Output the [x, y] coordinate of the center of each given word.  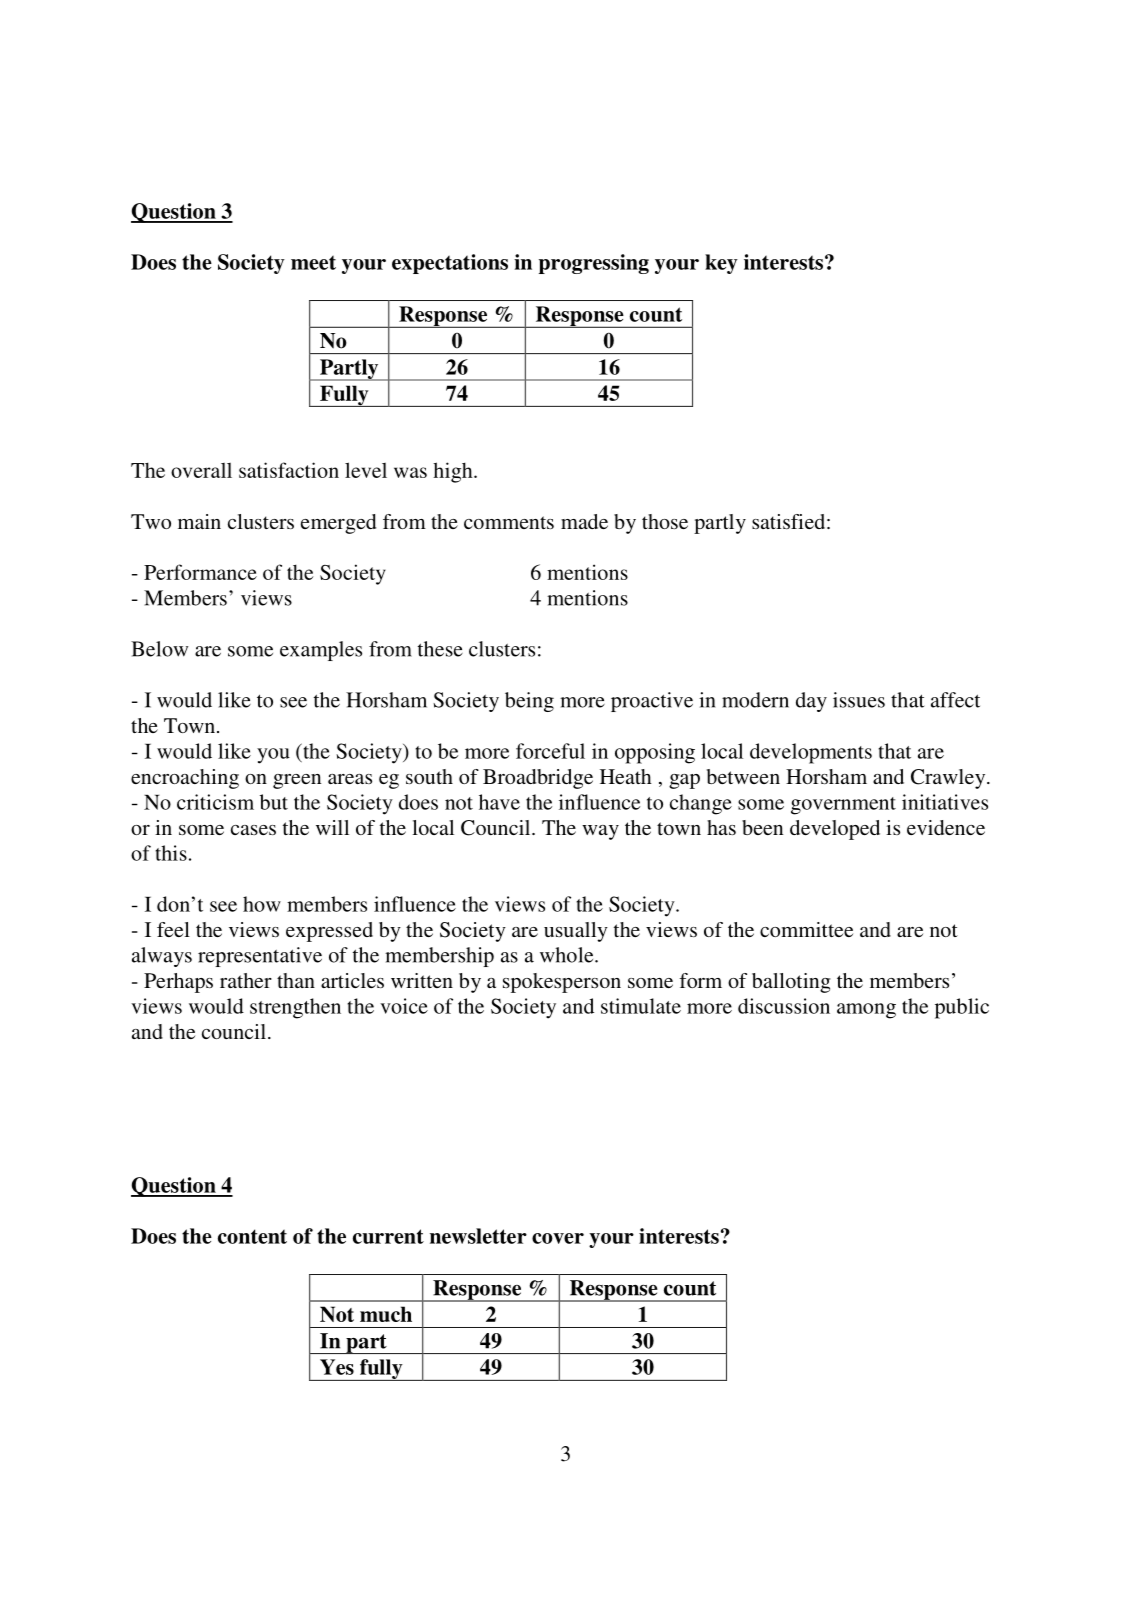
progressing [594, 264]
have [499, 802]
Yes [337, 1367]
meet [313, 262]
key [721, 264]
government [843, 806]
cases [253, 830]
